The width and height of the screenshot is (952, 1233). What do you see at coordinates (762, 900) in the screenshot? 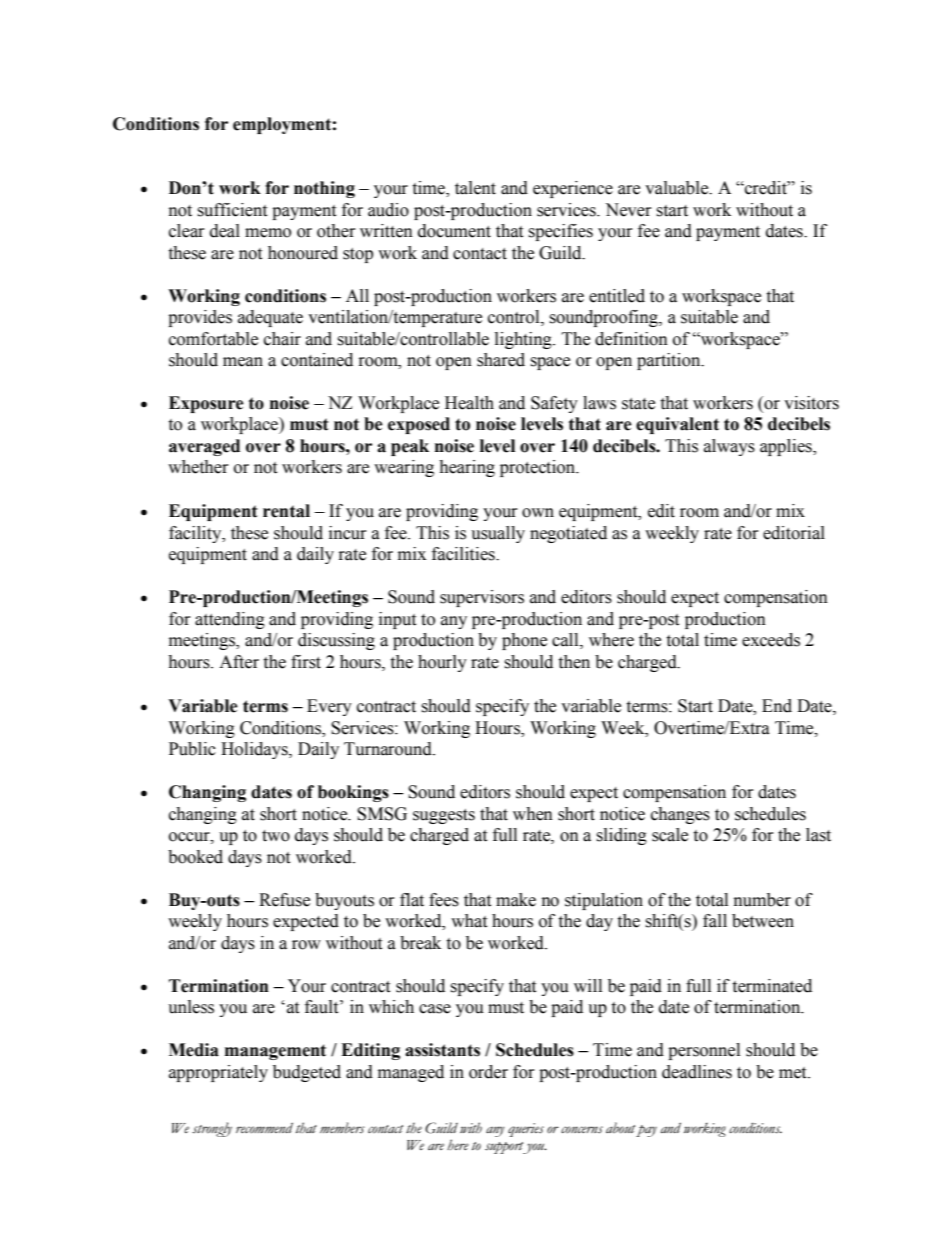
I see `number` at bounding box center [762, 900].
